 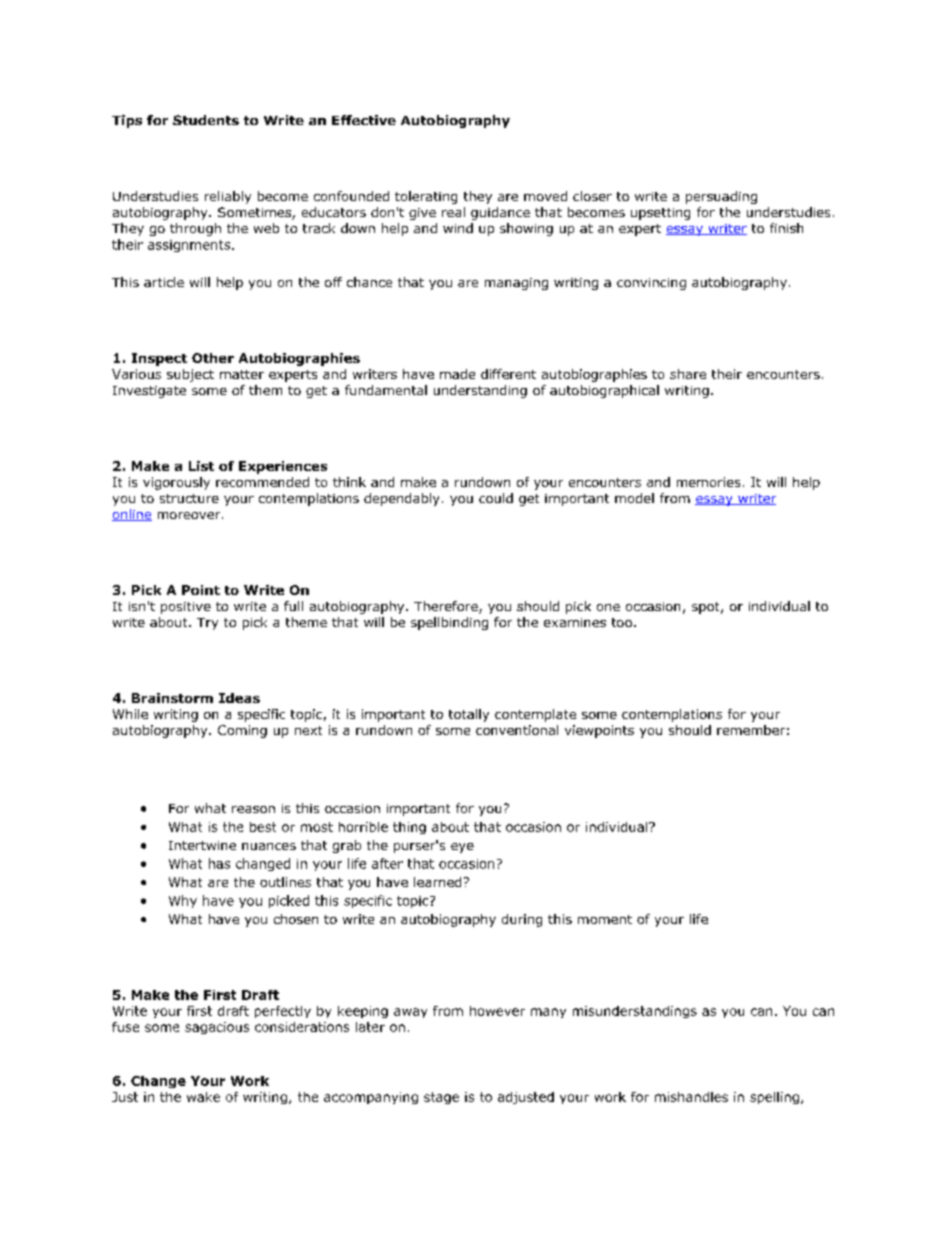 I want to click on Therefore, so click(x=447, y=607).
